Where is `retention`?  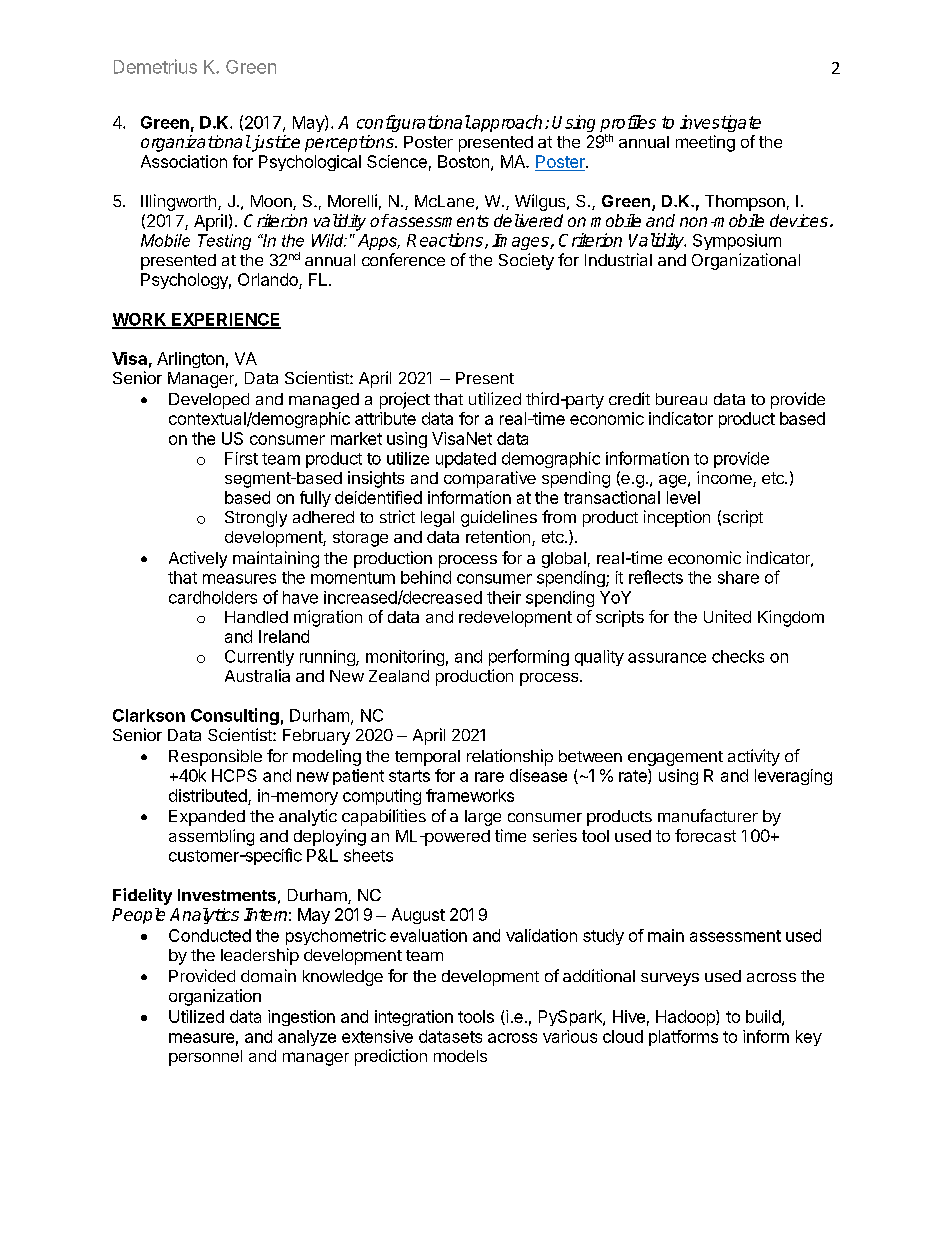 retention is located at coordinates (498, 536).
